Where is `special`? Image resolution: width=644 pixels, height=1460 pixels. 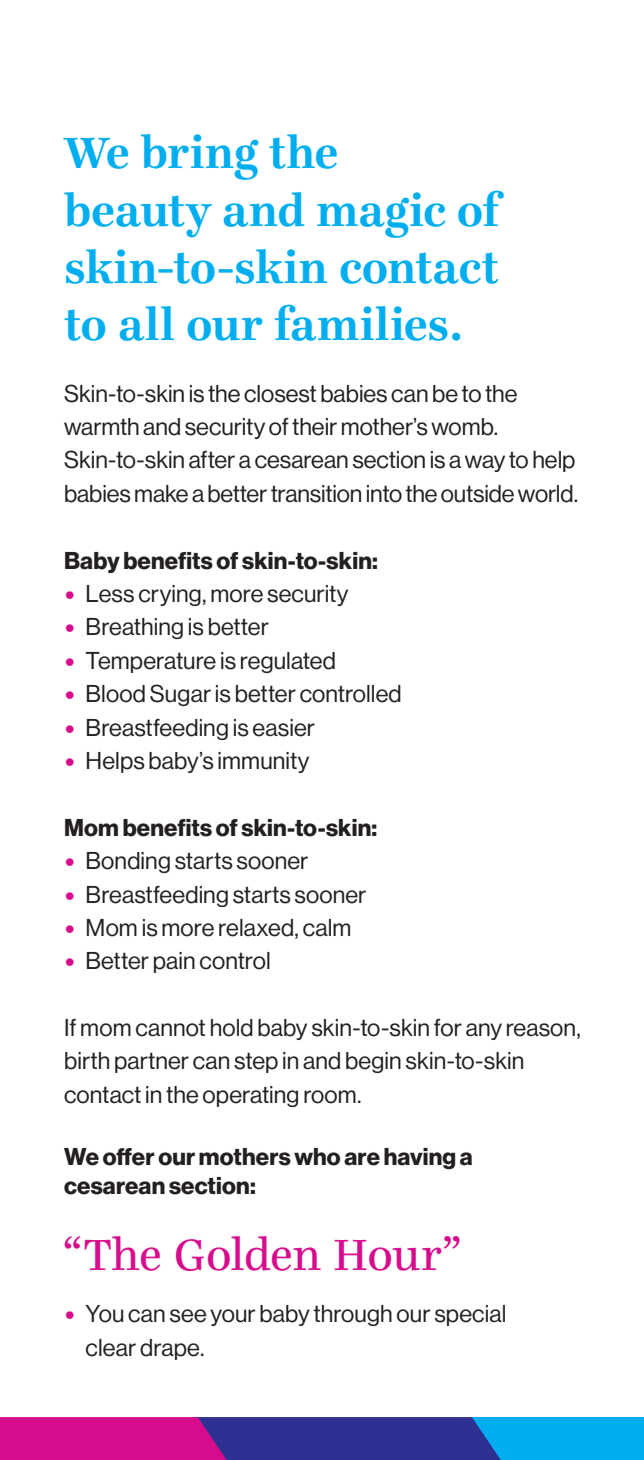
special is located at coordinates (470, 1315).
